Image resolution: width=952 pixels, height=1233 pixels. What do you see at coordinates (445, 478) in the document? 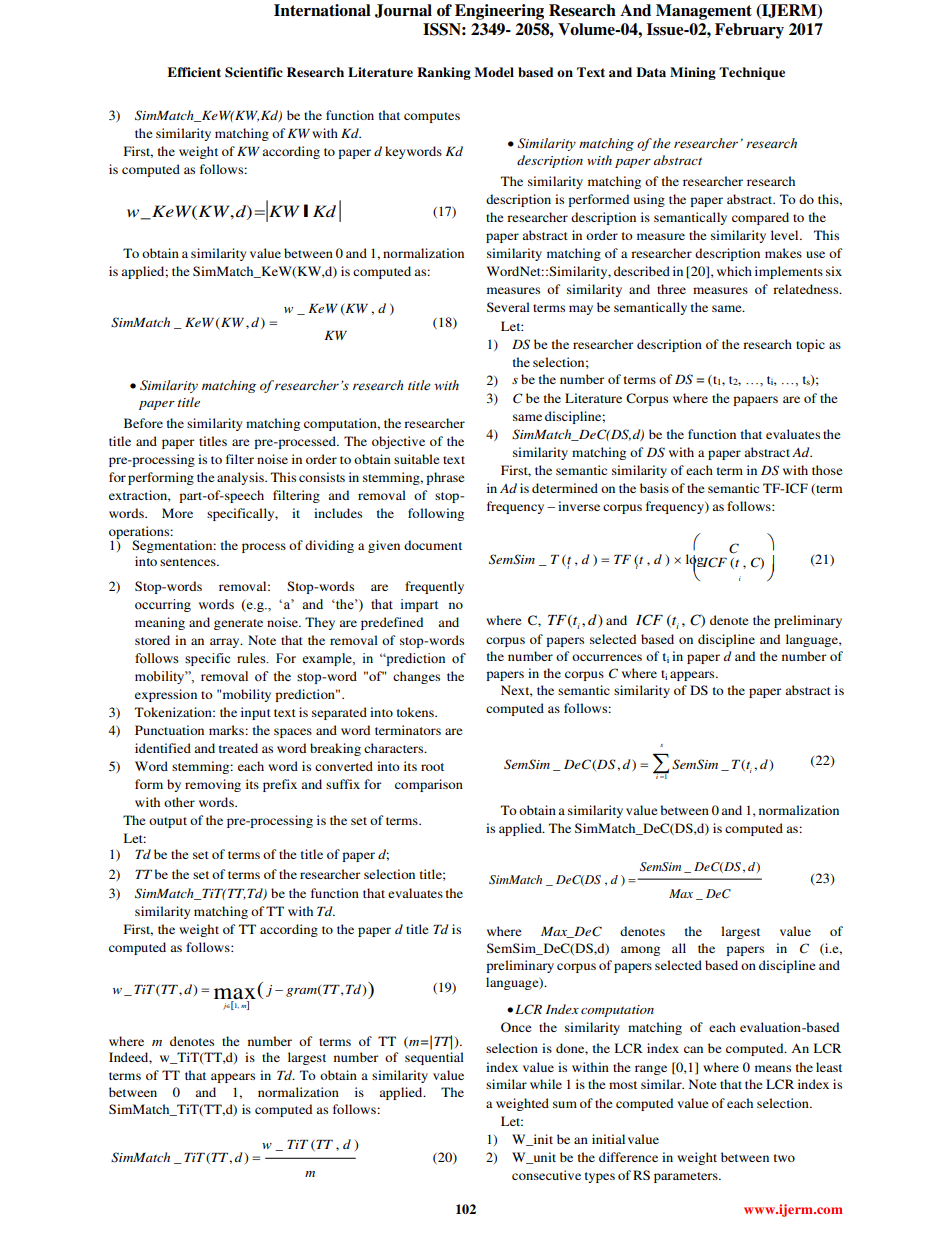
I see `phrase` at bounding box center [445, 478].
